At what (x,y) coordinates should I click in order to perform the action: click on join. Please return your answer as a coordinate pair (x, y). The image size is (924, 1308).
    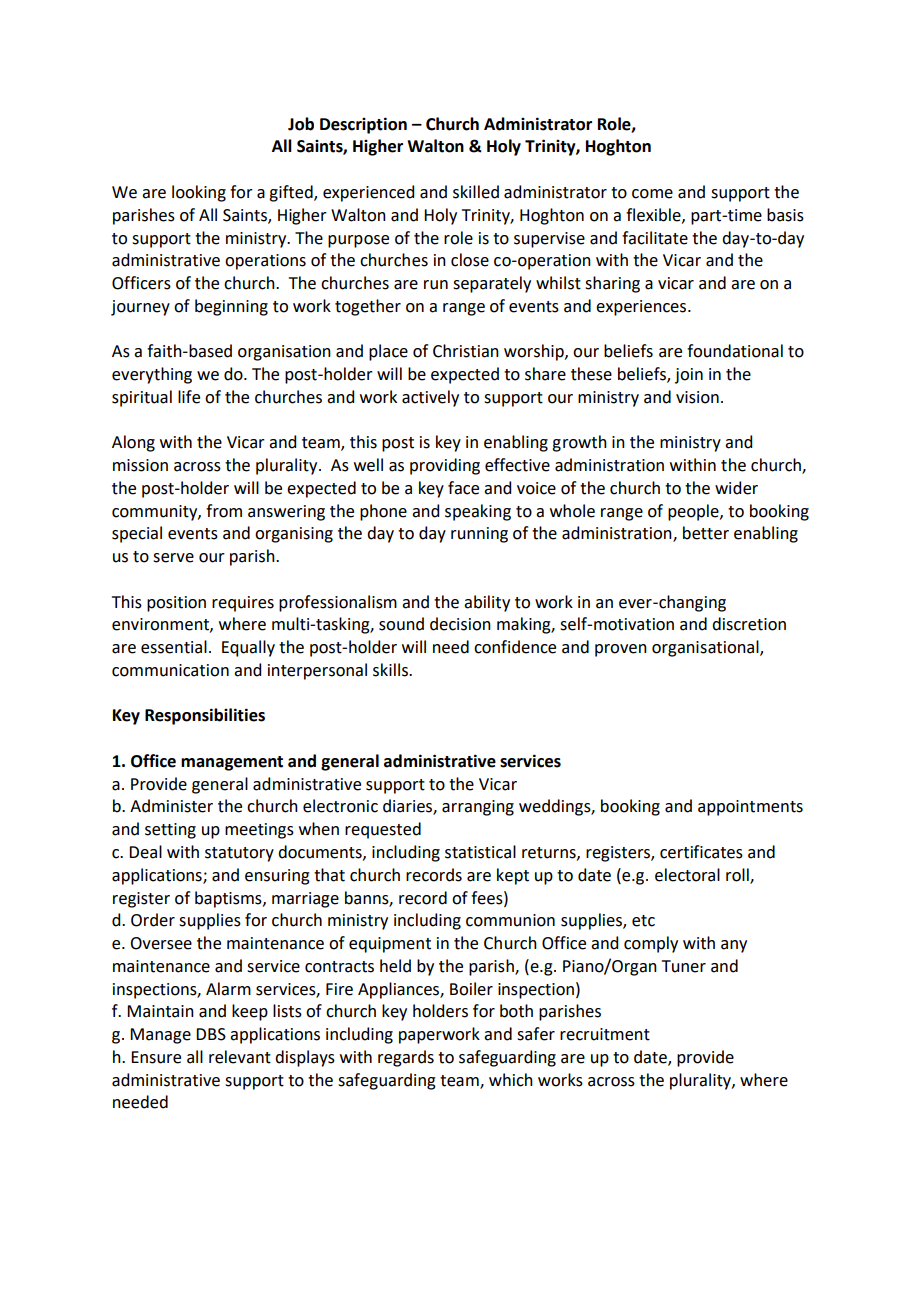
    Looking at the image, I should click on (689, 376).
